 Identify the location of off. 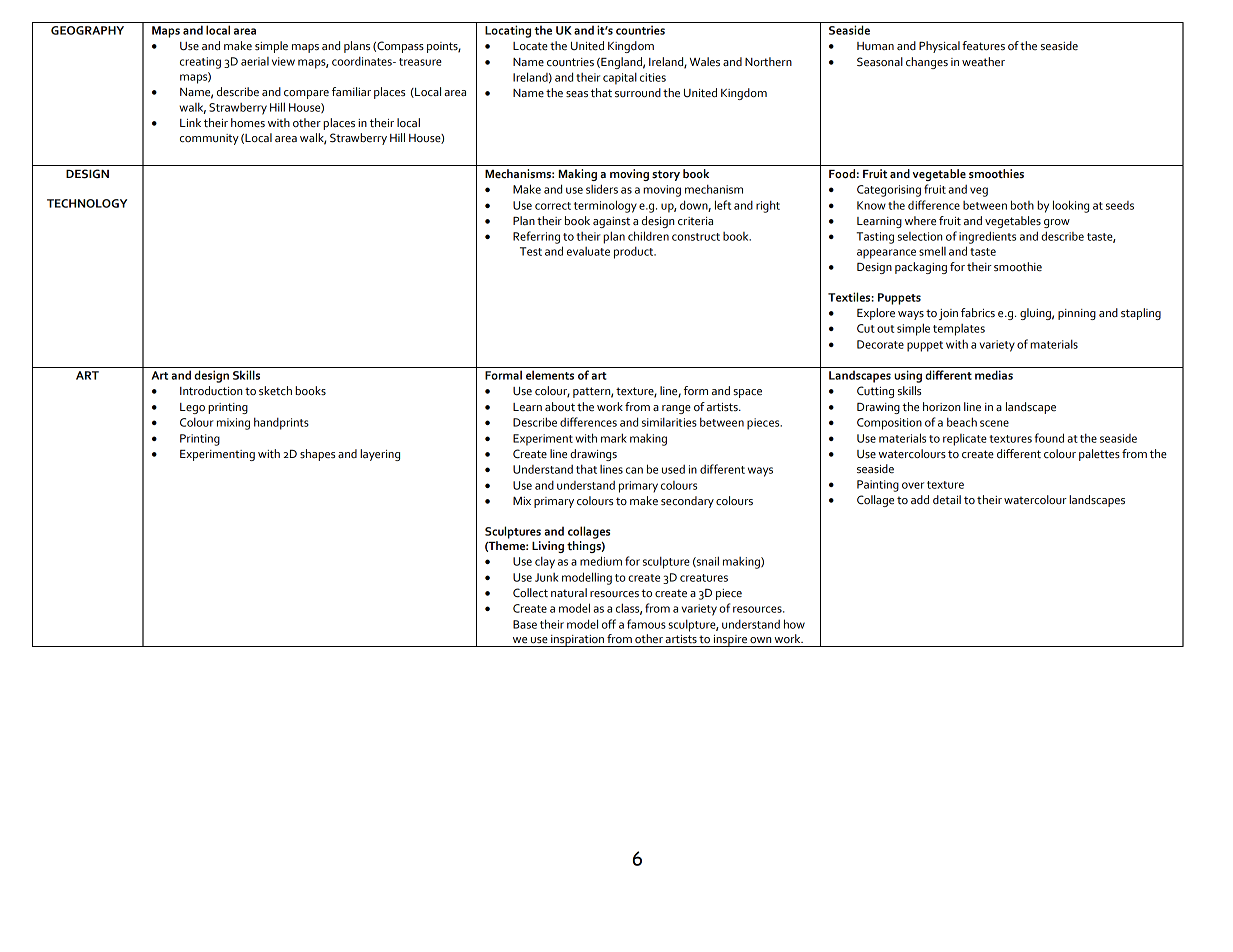
(609, 624).
